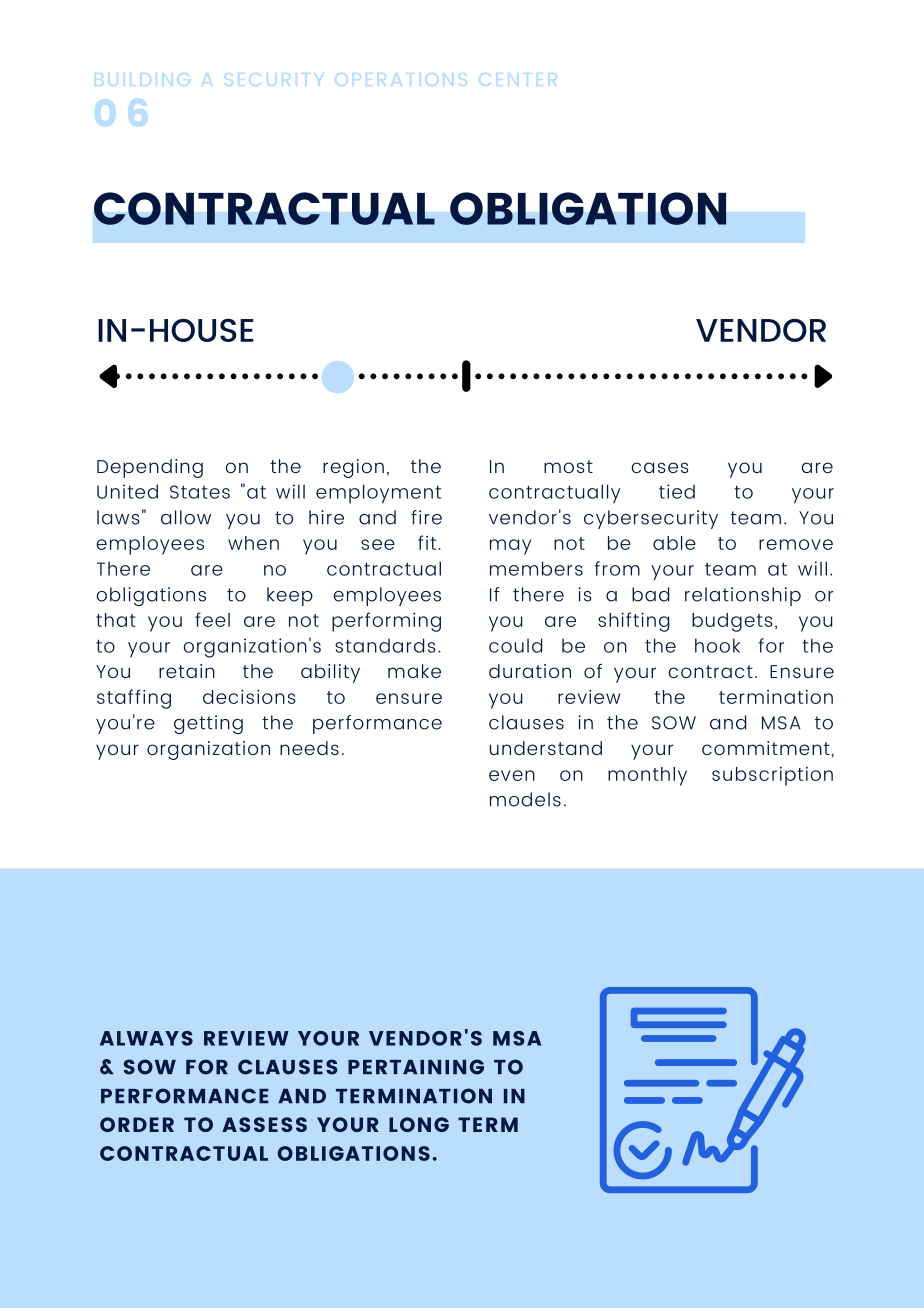 The height and width of the screenshot is (1308, 924). I want to click on getting, so click(208, 725).
